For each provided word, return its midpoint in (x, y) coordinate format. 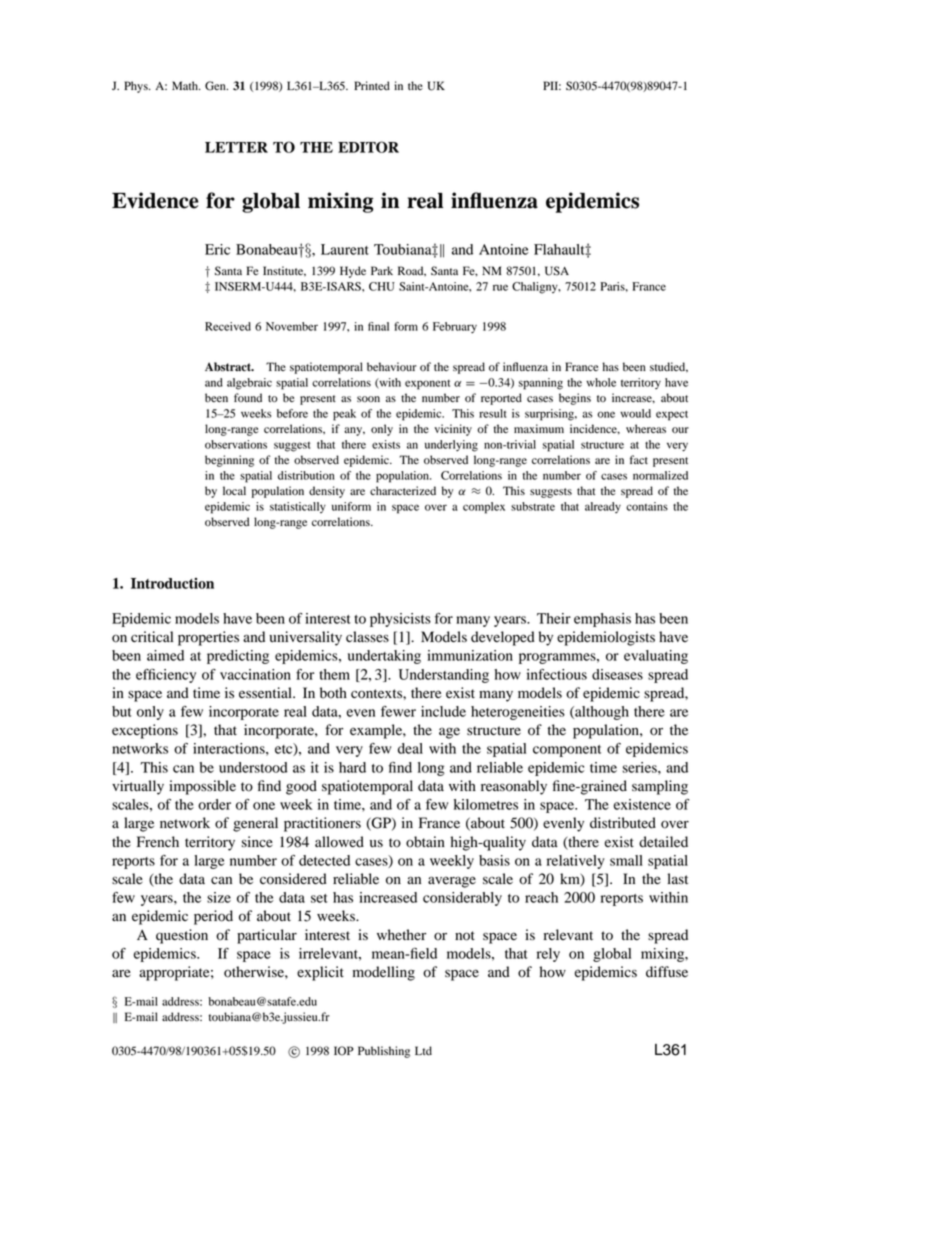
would (635, 413)
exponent (427, 385)
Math (186, 85)
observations (236, 444)
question (182, 936)
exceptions (145, 731)
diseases (617, 674)
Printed (372, 86)
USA (557, 271)
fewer (398, 711)
